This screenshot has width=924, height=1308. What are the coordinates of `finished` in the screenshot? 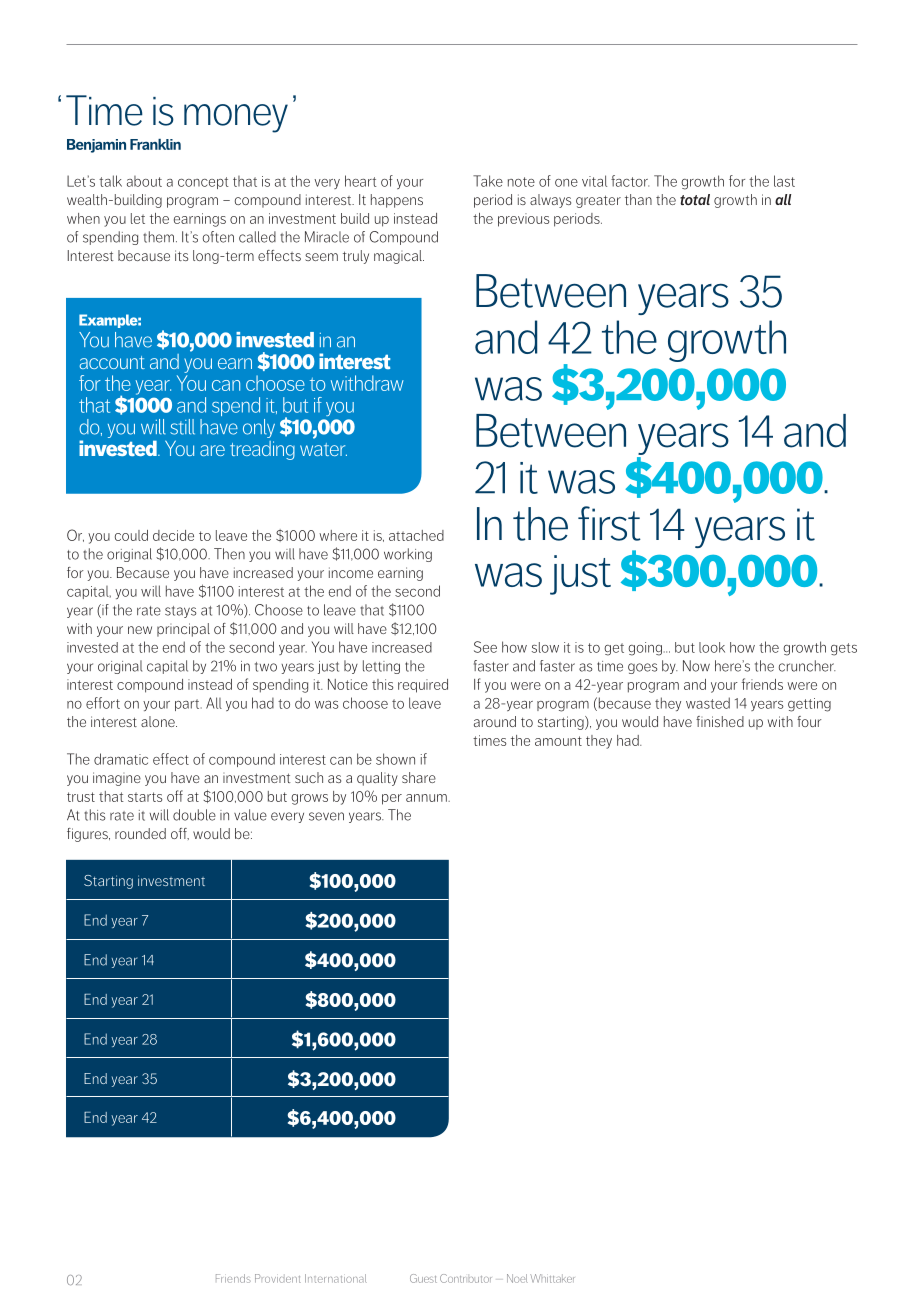 It's located at (720, 721).
